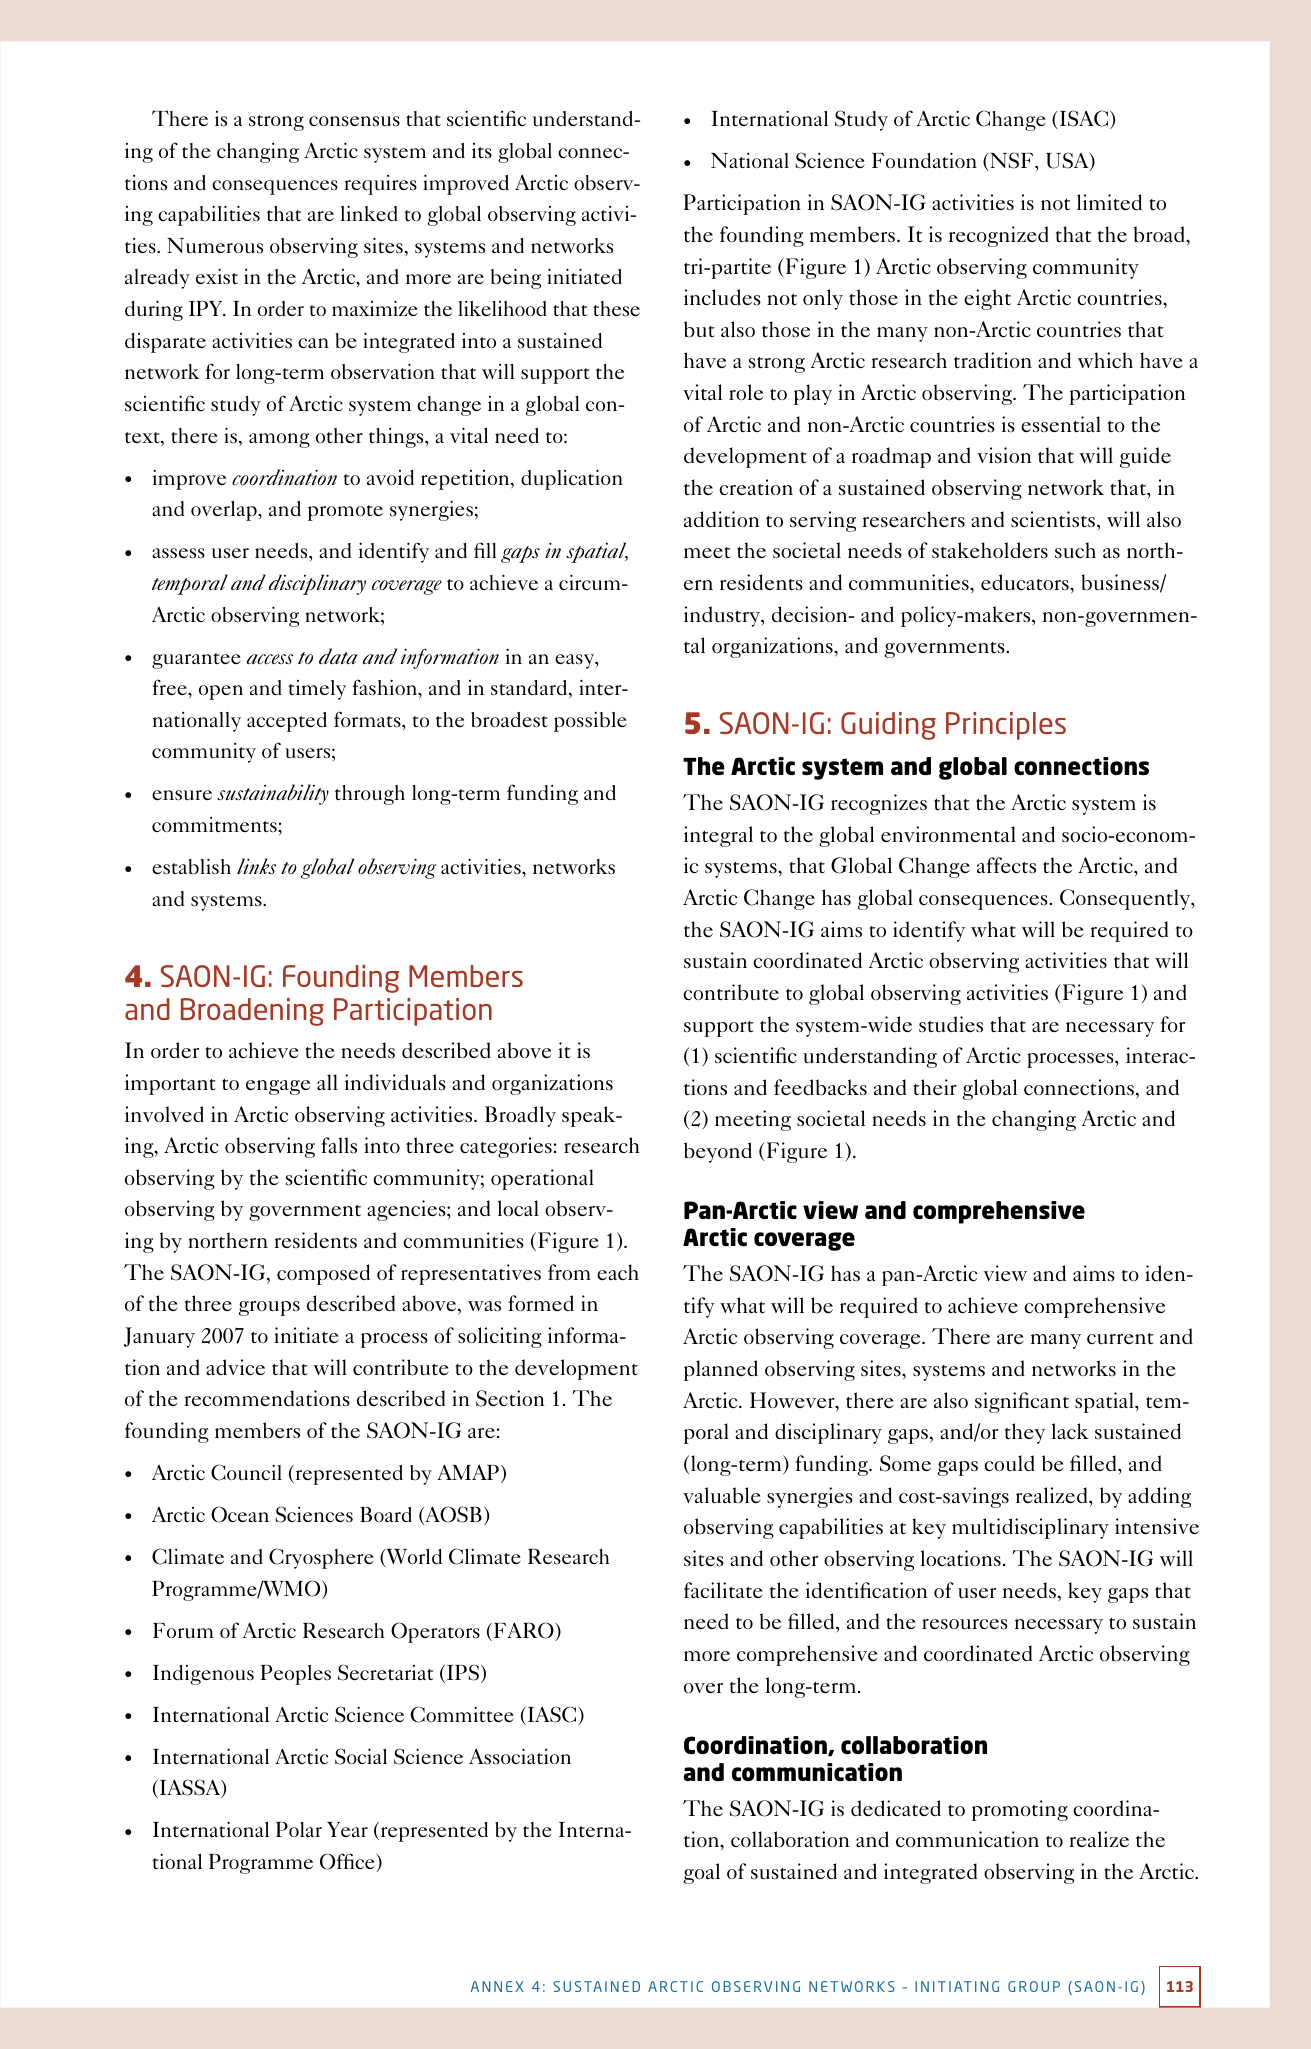  What do you see at coordinates (1012, 161) in the screenshot?
I see `NSF` at bounding box center [1012, 161].
